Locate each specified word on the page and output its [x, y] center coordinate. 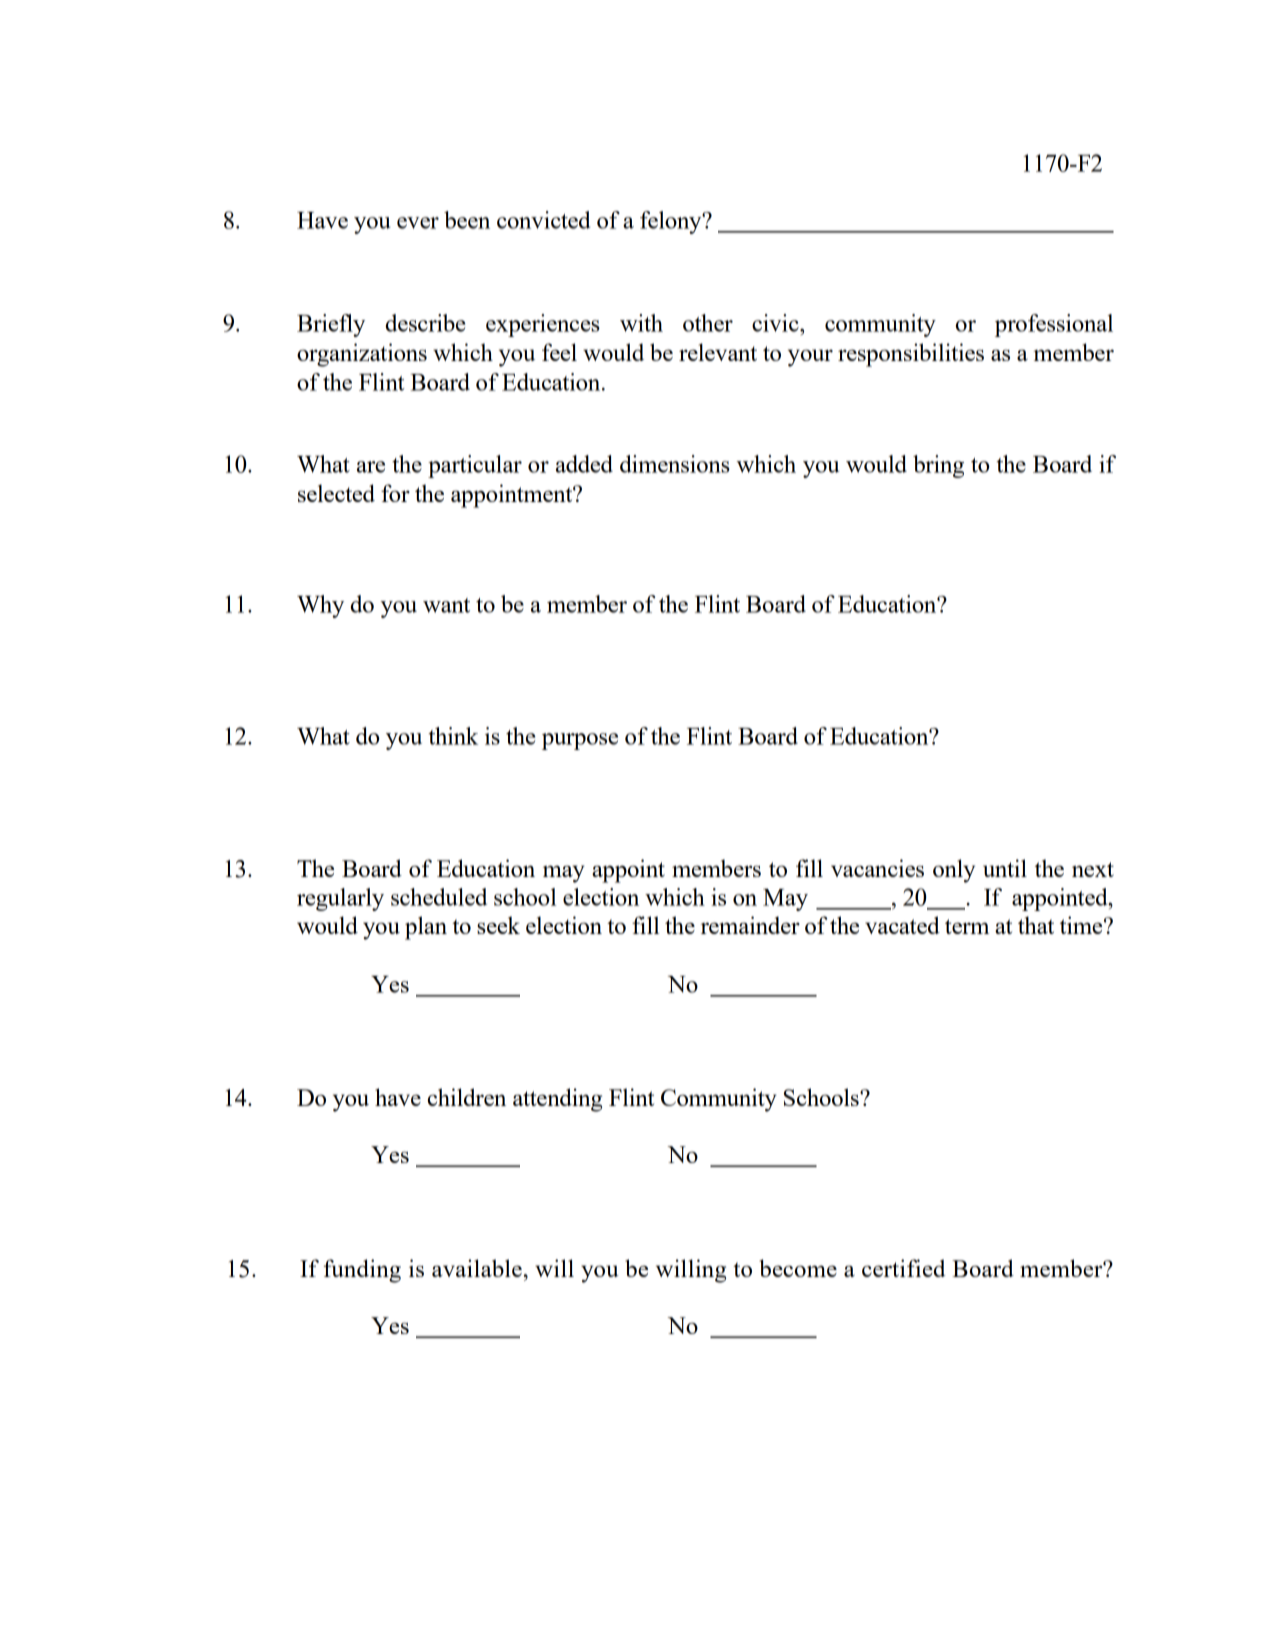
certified [904, 1268]
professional [1054, 325]
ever [418, 223]
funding [362, 1271]
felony [672, 222]
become [798, 1268]
